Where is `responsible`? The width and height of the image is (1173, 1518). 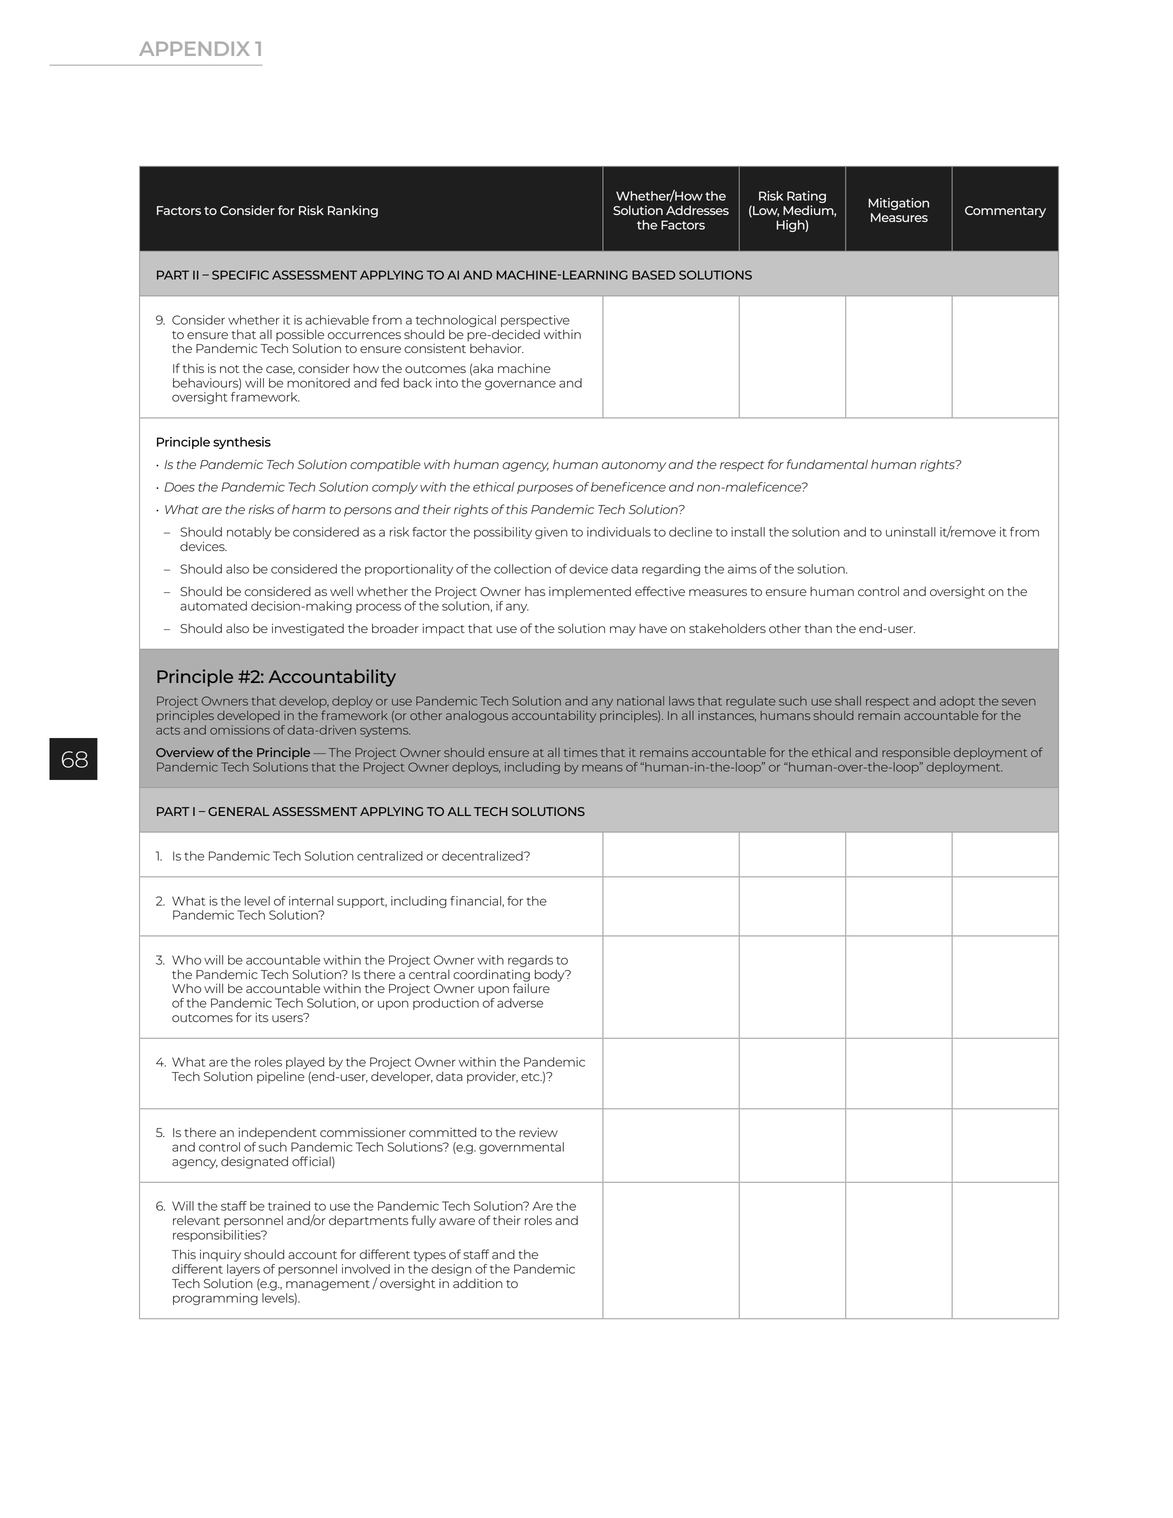 responsible is located at coordinates (916, 753).
